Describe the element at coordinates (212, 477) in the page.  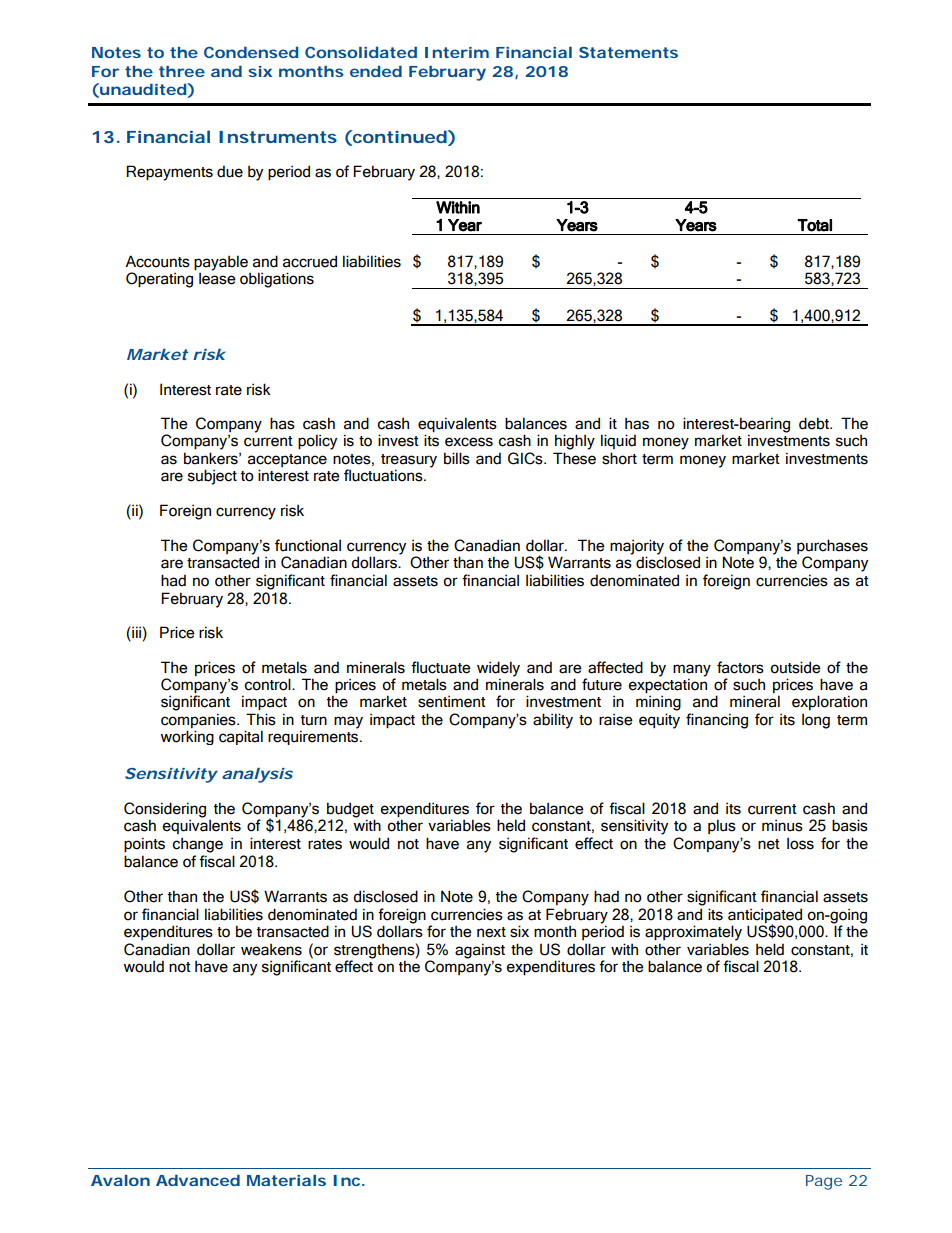
I see `subject` at that location.
